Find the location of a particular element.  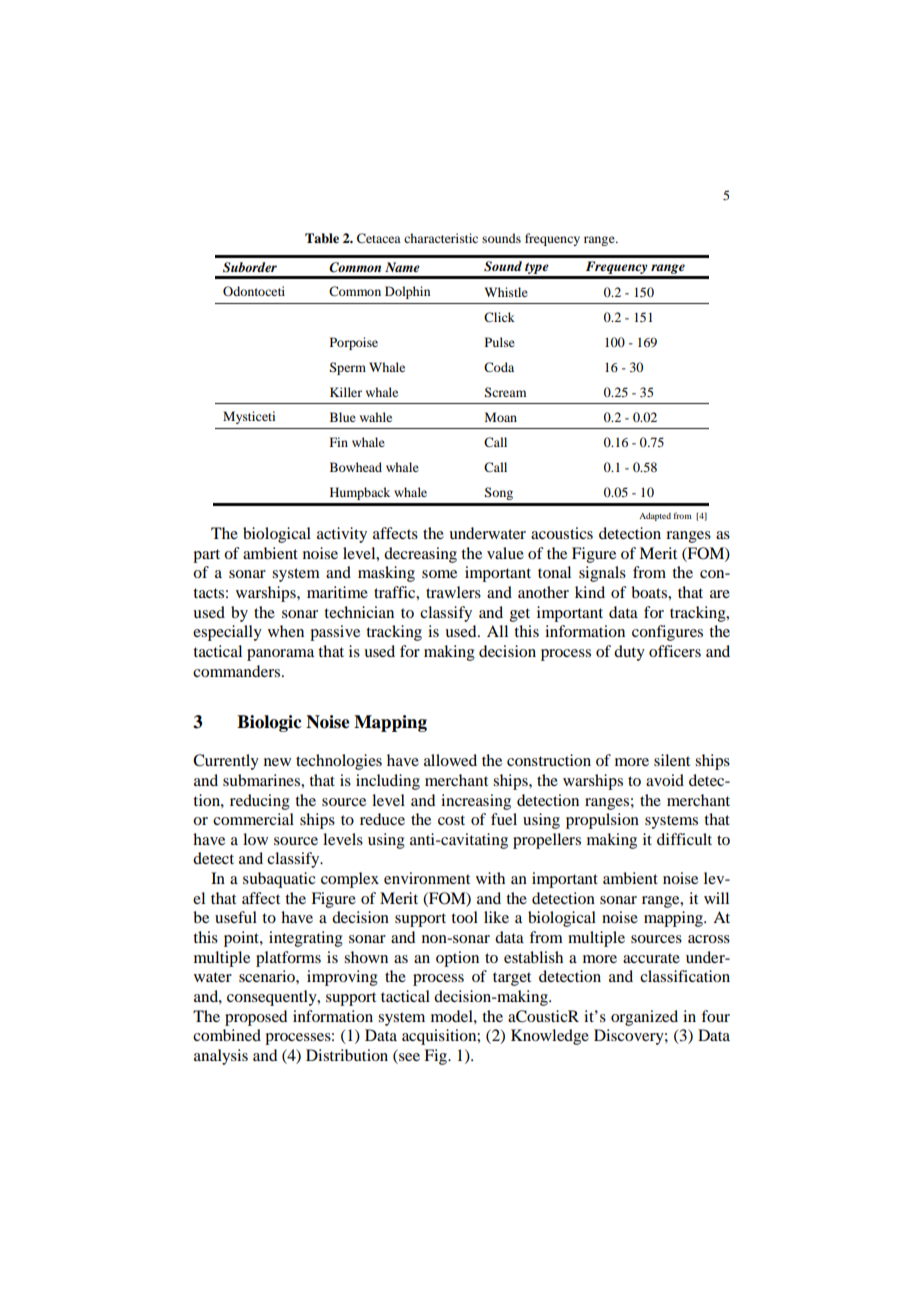

Click is located at coordinates (499, 317).
